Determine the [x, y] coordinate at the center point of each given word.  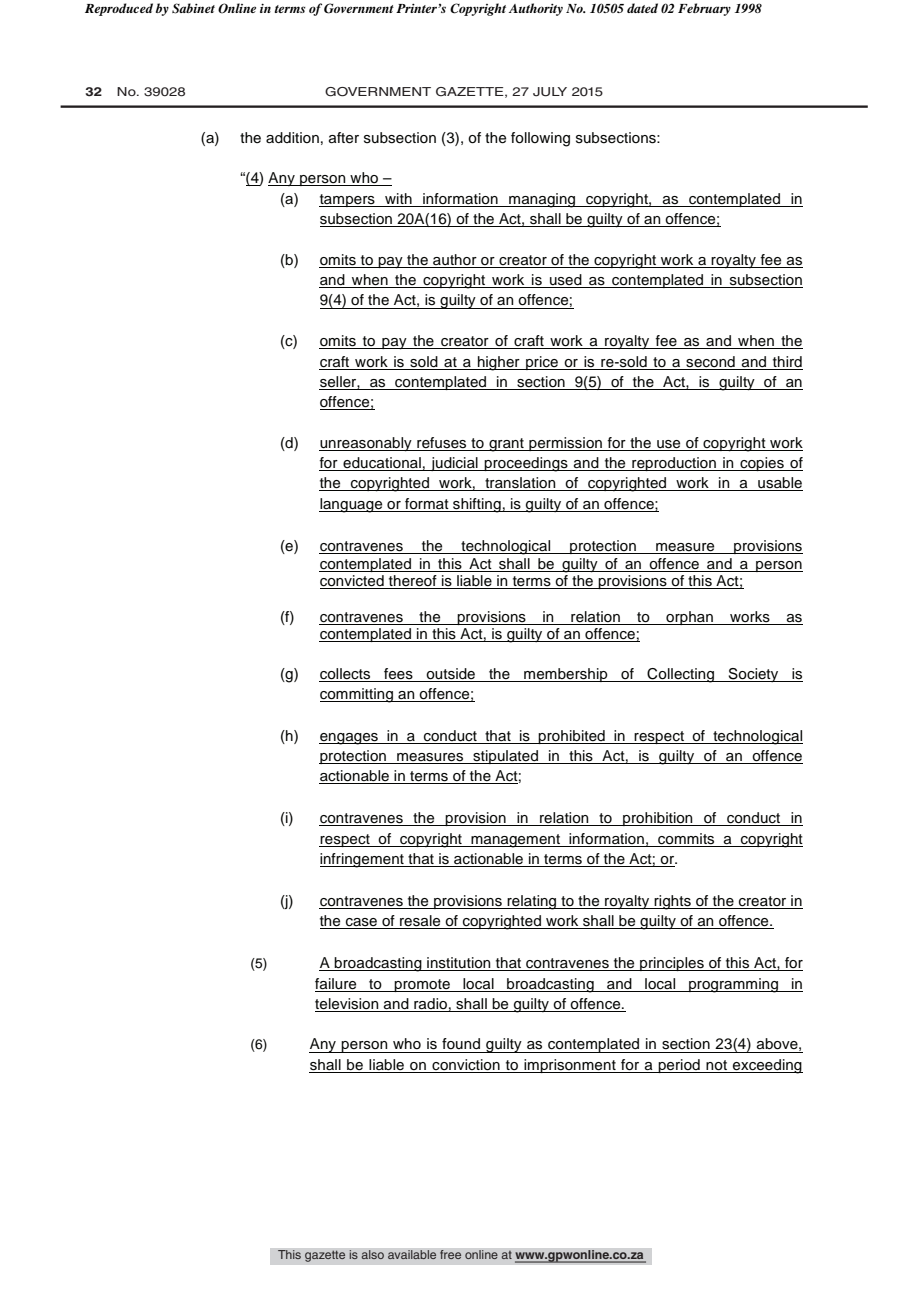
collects [345, 674]
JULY [550, 92]
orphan [689, 618]
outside [450, 674]
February [704, 9]
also [372, 1255]
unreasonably [366, 444]
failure [335, 984]
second [710, 362]
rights [673, 902]
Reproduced [119, 9]
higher [499, 363]
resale [420, 922]
